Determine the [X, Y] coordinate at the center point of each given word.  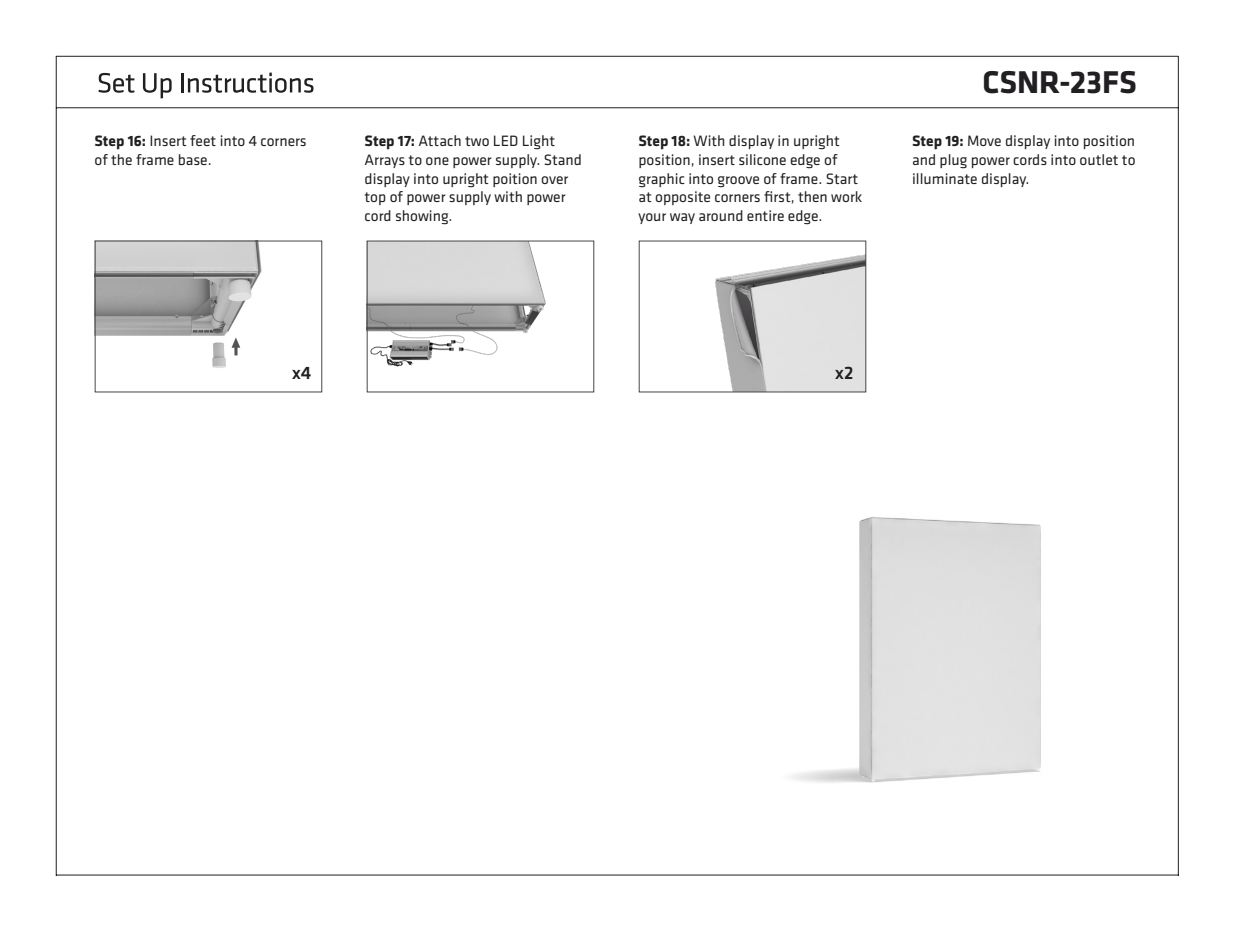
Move [984, 140]
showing [423, 217]
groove [738, 182]
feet [203, 140]
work [846, 196]
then [812, 196]
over [554, 180]
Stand [562, 159]
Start [842, 178]
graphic [662, 180]
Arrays [385, 161]
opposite [682, 198]
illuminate [945, 178]
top [375, 198]
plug [953, 161]
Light [539, 142]
